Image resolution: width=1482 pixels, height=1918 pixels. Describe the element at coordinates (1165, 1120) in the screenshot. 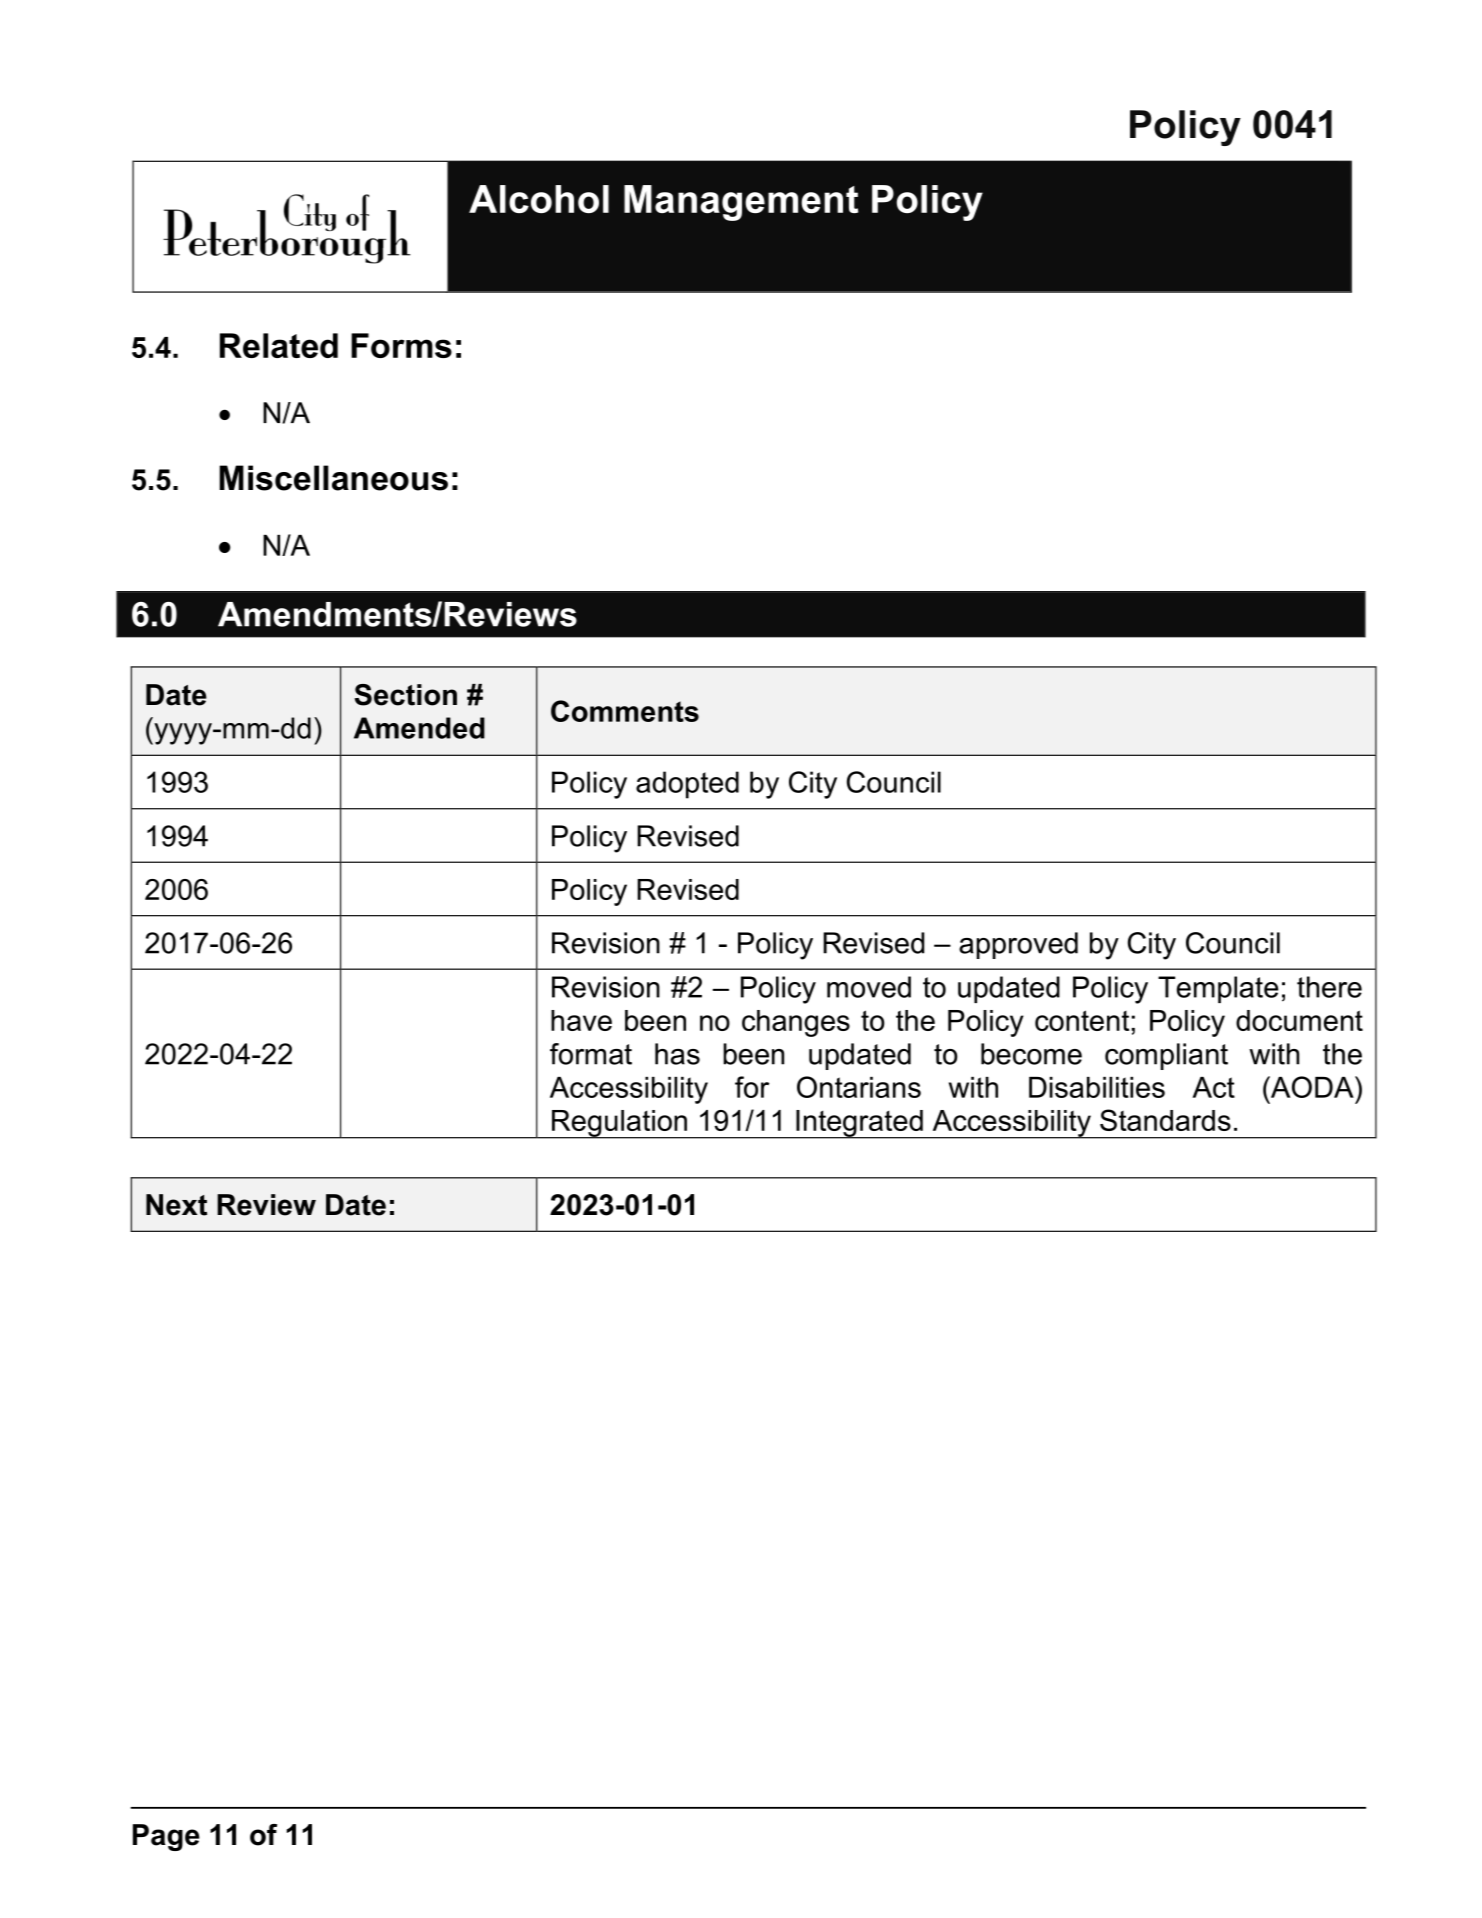

I see `Standards` at that location.
